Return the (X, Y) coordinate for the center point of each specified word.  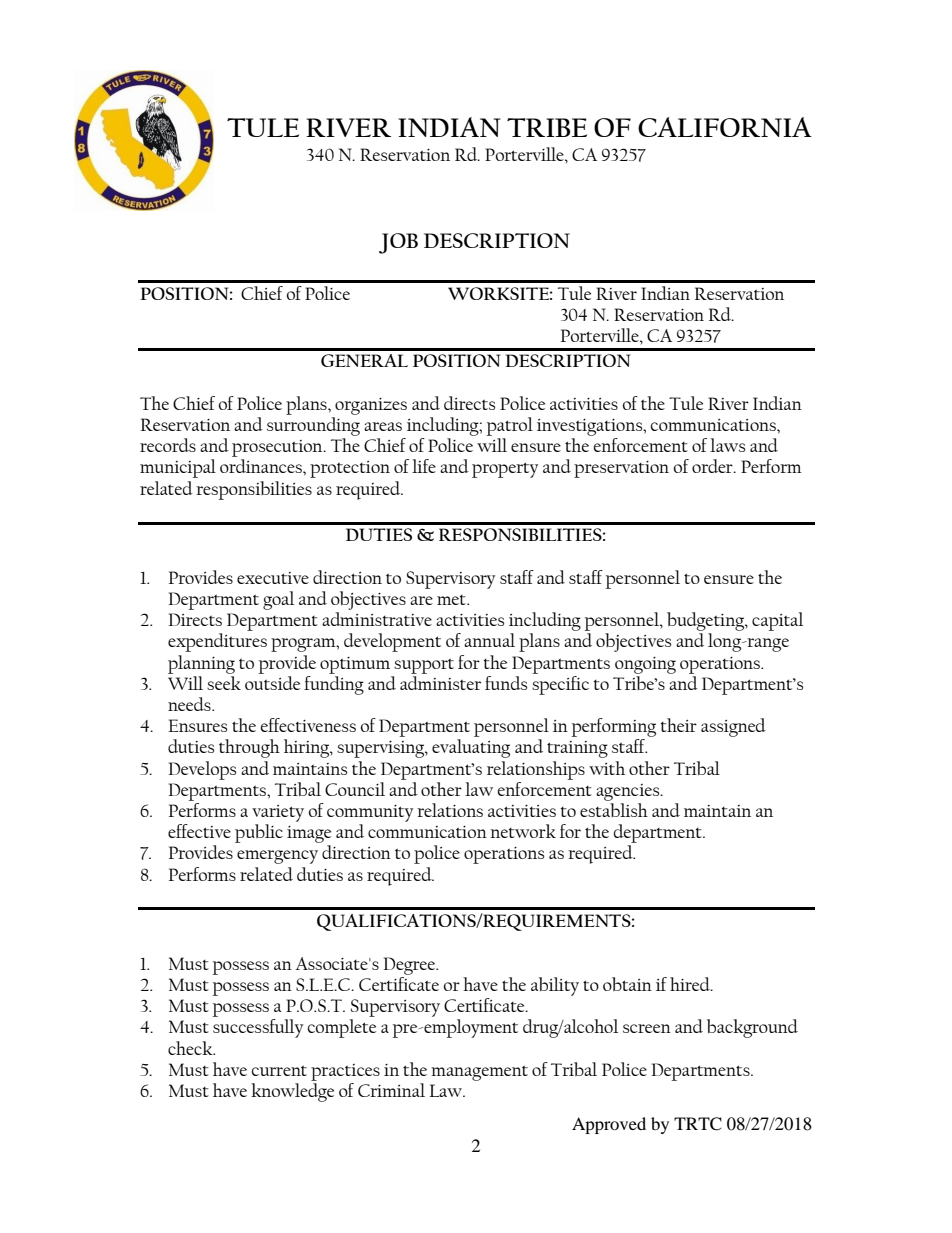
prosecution (278, 448)
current (279, 1070)
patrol (510, 426)
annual (489, 640)
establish (614, 810)
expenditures (217, 642)
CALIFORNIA (725, 127)
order (713, 466)
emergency (277, 857)
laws (727, 445)
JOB (398, 243)
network (523, 831)
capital (777, 621)
